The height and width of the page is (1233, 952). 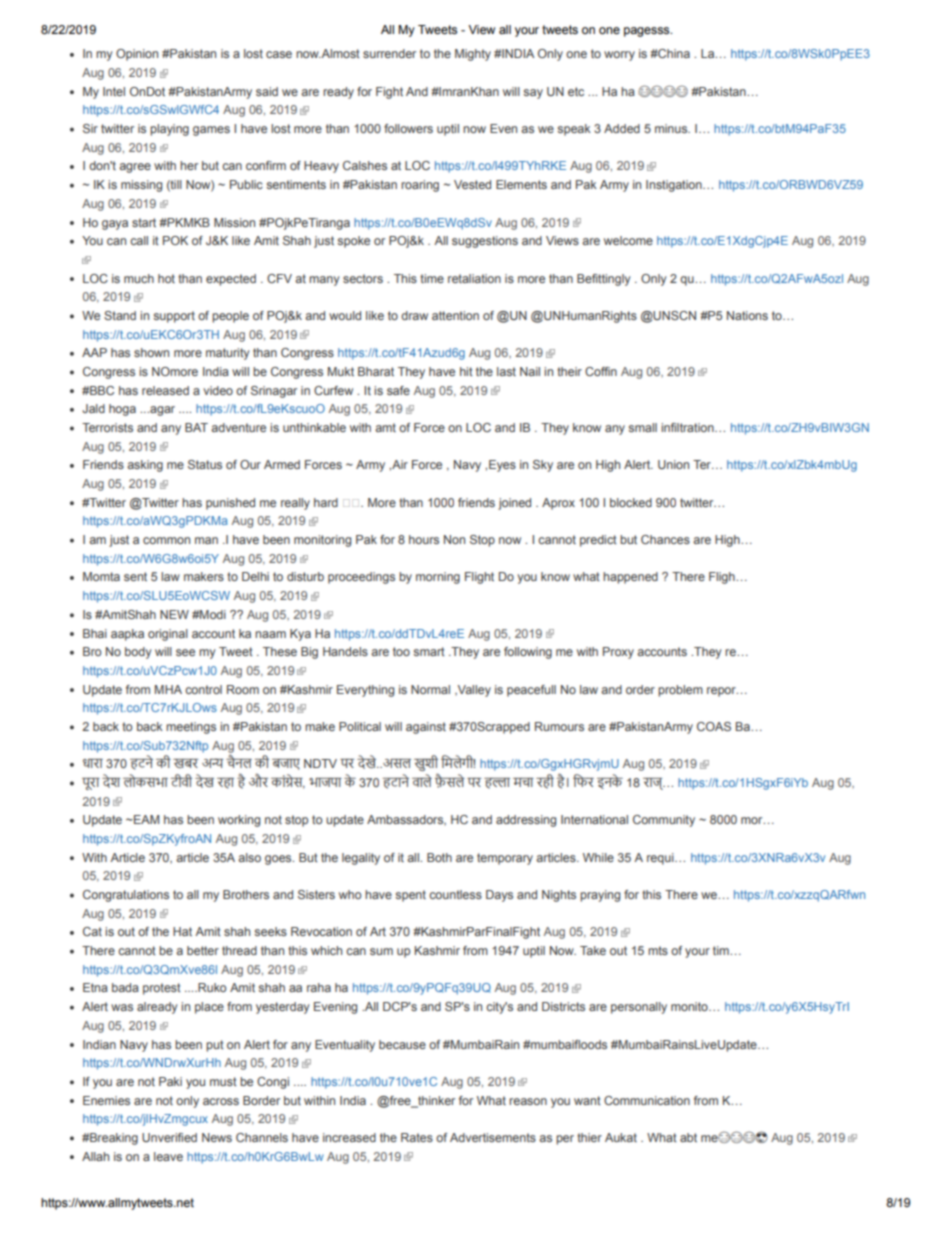 I want to click on original, so click(x=168, y=635).
